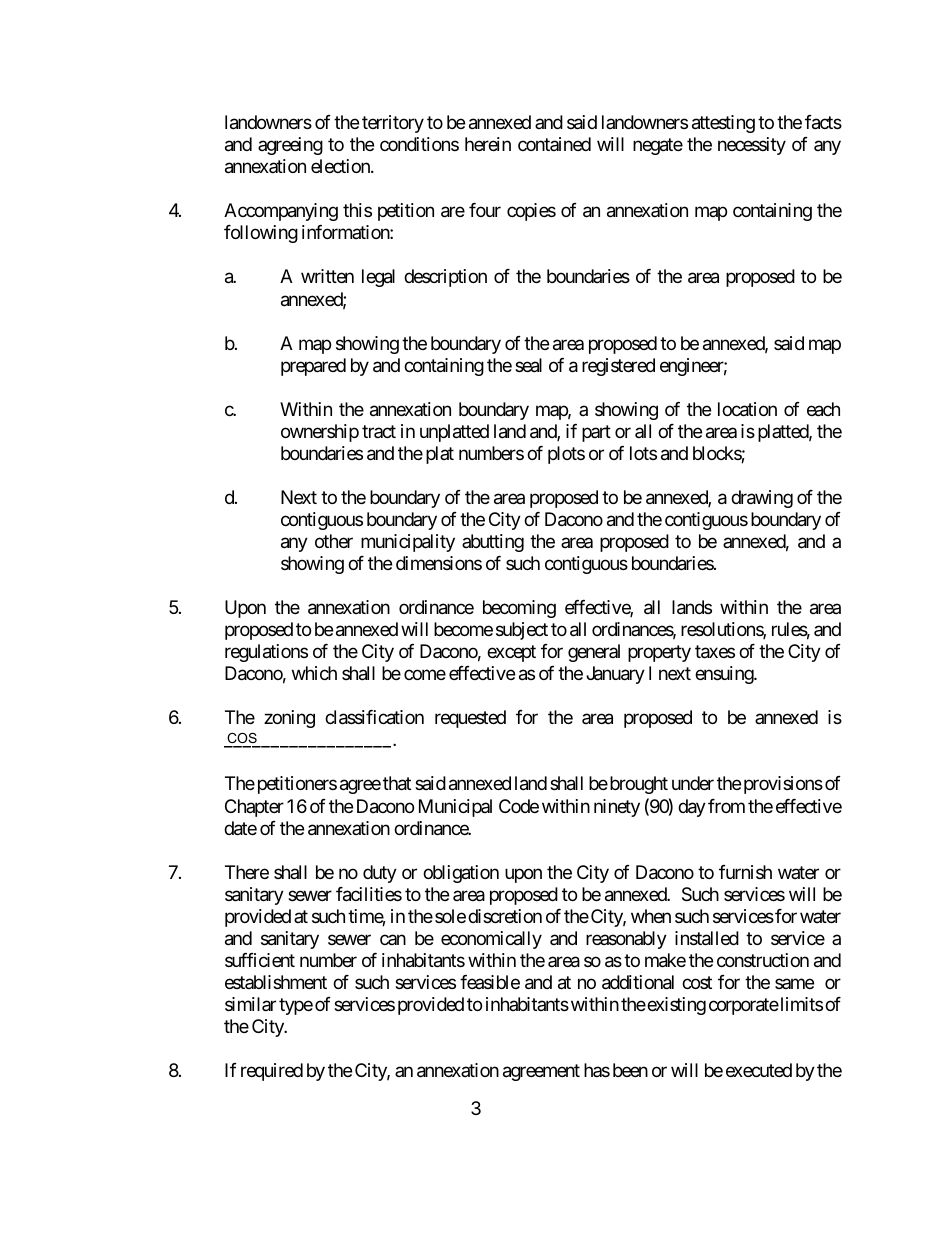 The image size is (952, 1233). Describe the element at coordinates (341, 166) in the document. I see `election` at that location.
